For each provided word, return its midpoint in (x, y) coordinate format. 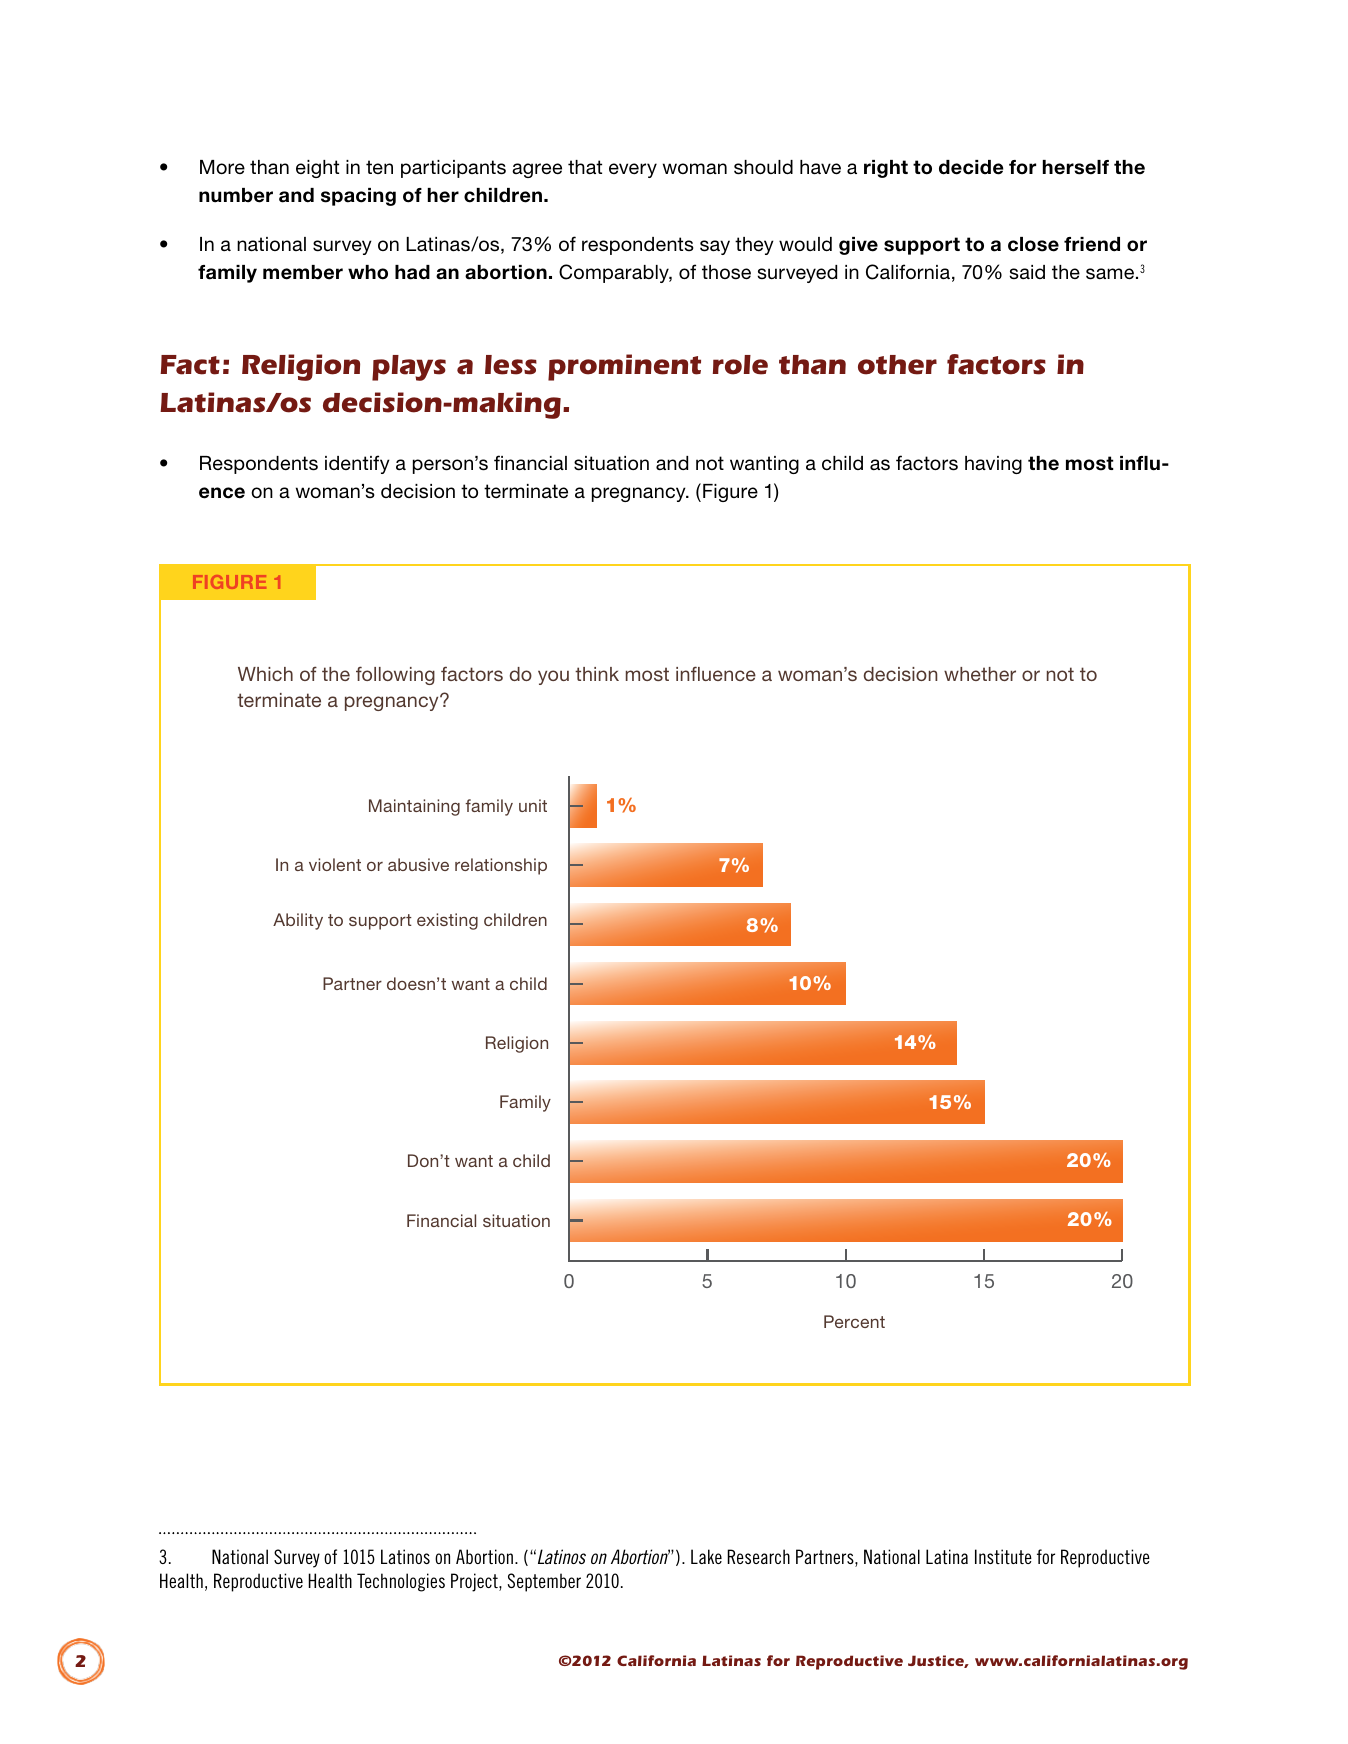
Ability (298, 921)
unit (533, 805)
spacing (358, 197)
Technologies (401, 1582)
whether (980, 674)
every (633, 170)
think (597, 674)
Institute (1003, 1556)
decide (971, 167)
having (993, 465)
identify (357, 464)
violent (335, 864)
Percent (854, 1321)
